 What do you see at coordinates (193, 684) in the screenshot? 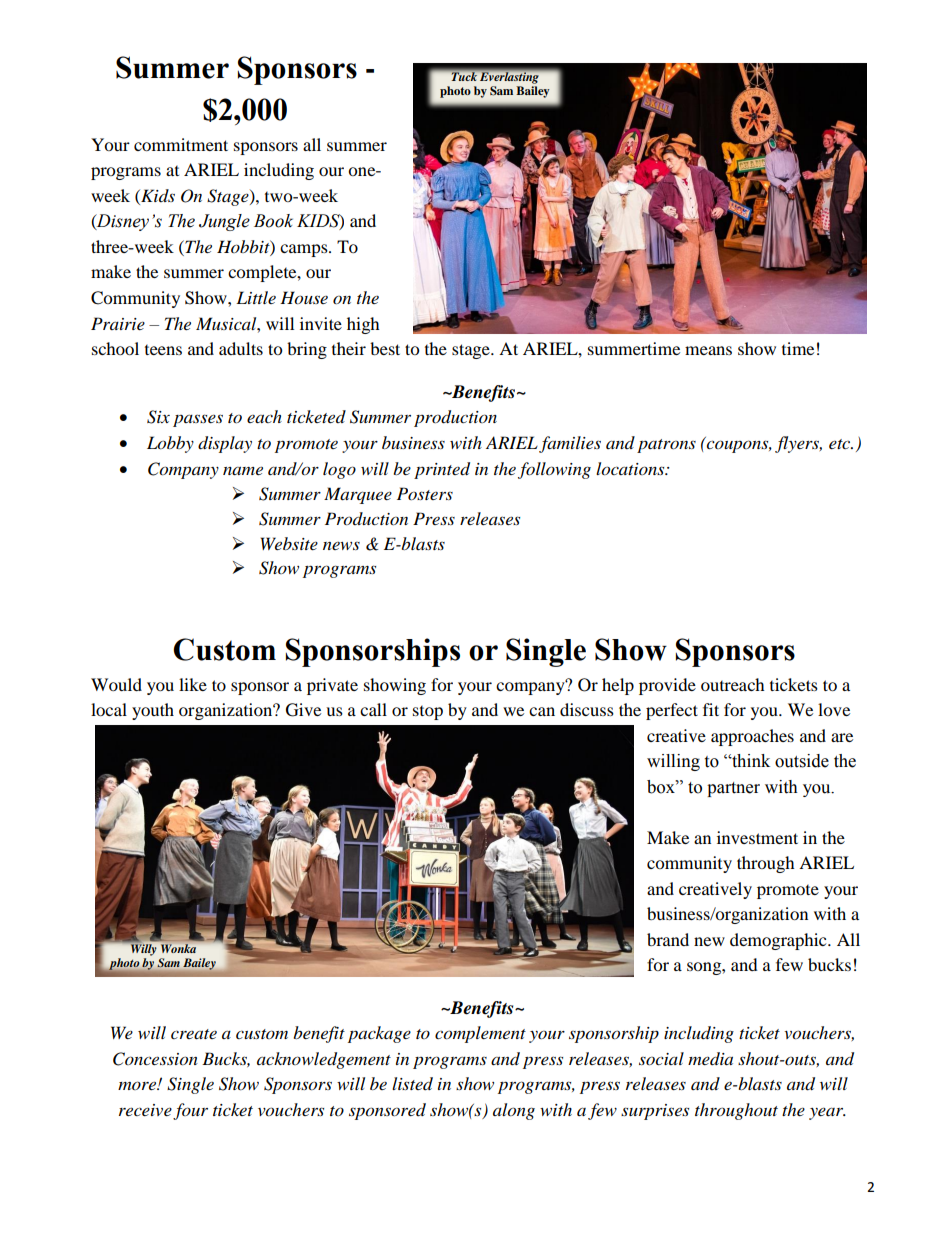
I see `like` at bounding box center [193, 684].
